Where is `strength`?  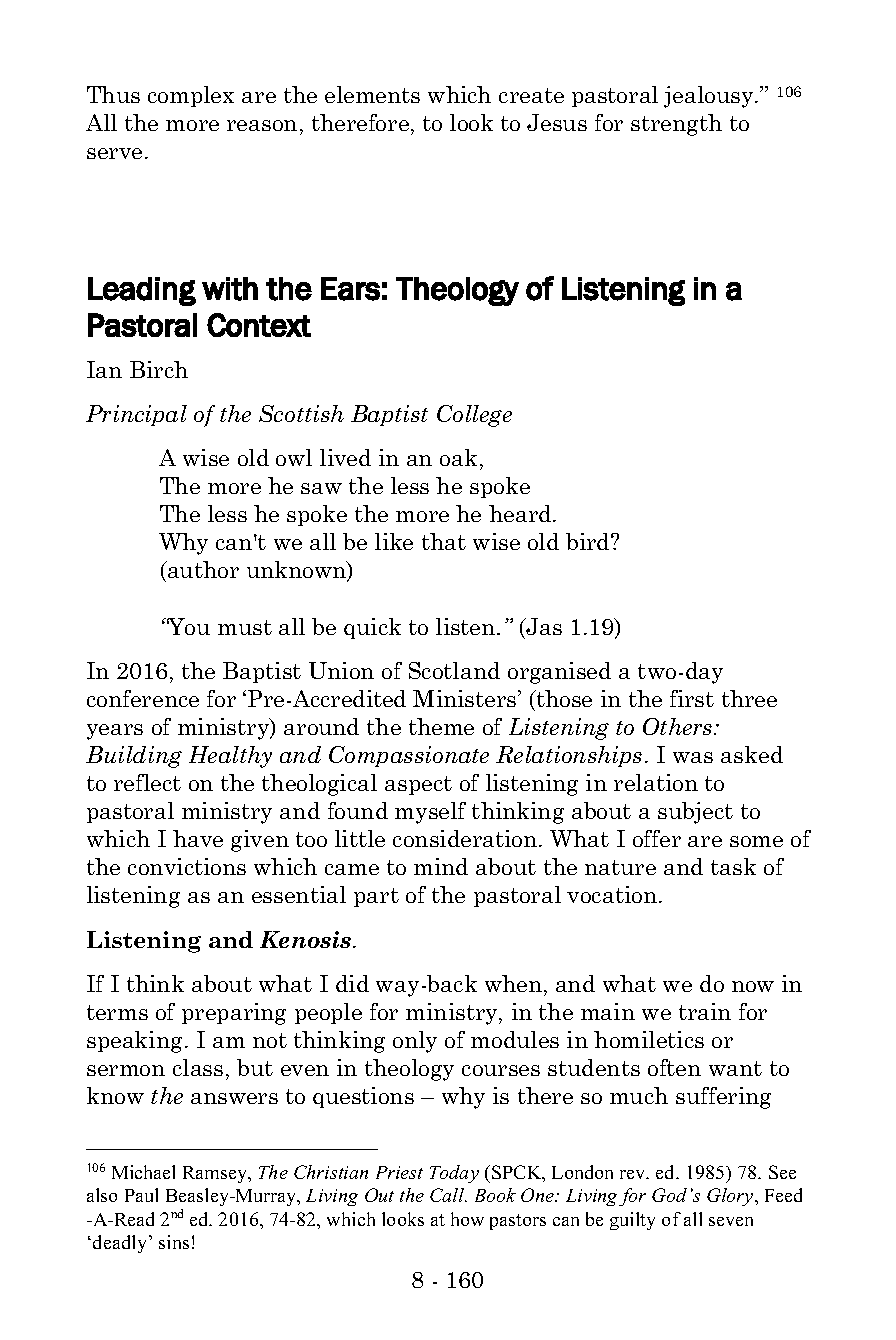
strength is located at coordinates (676, 125).
